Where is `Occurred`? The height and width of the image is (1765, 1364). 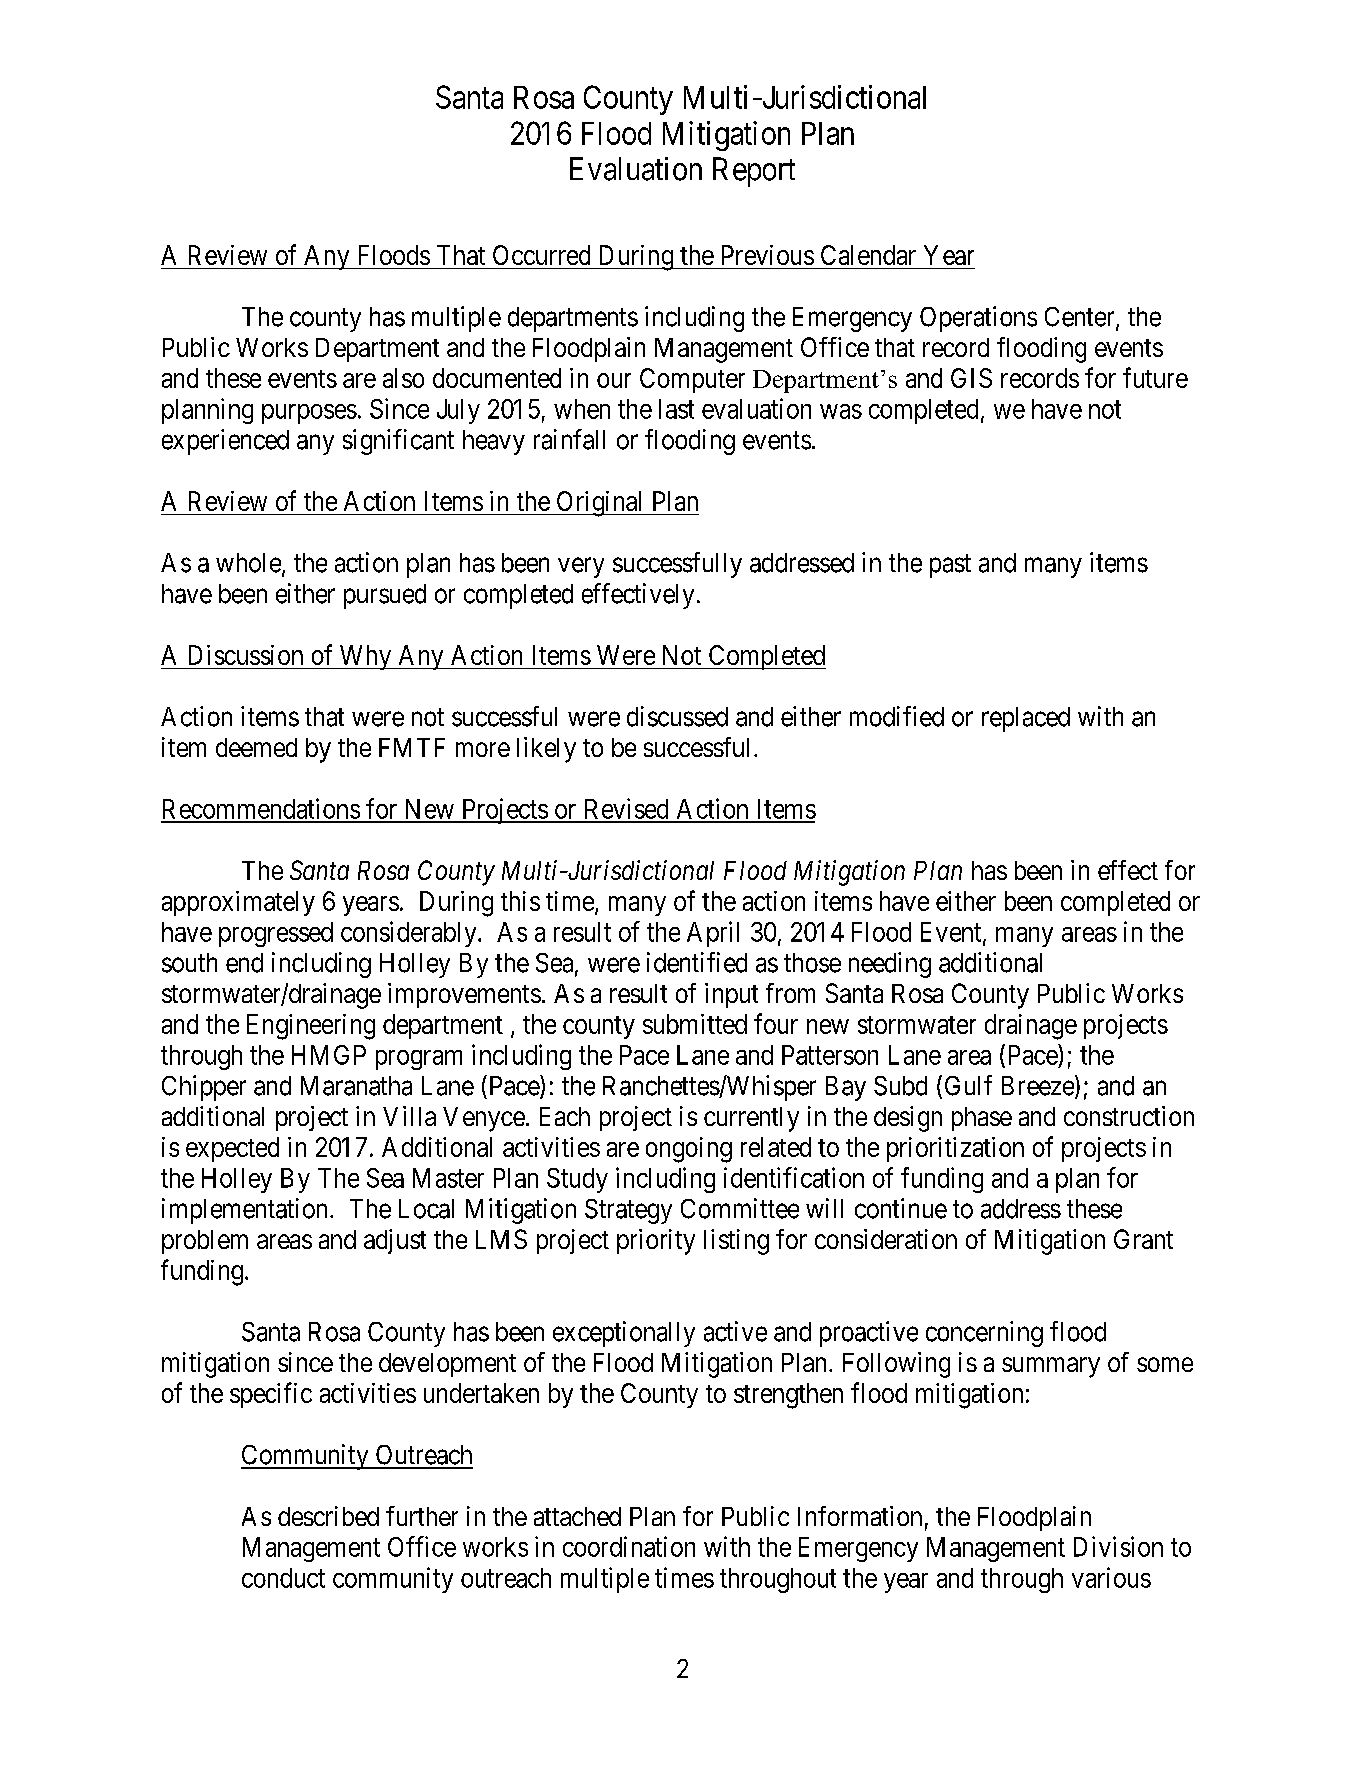
Occurred is located at coordinates (541, 255).
